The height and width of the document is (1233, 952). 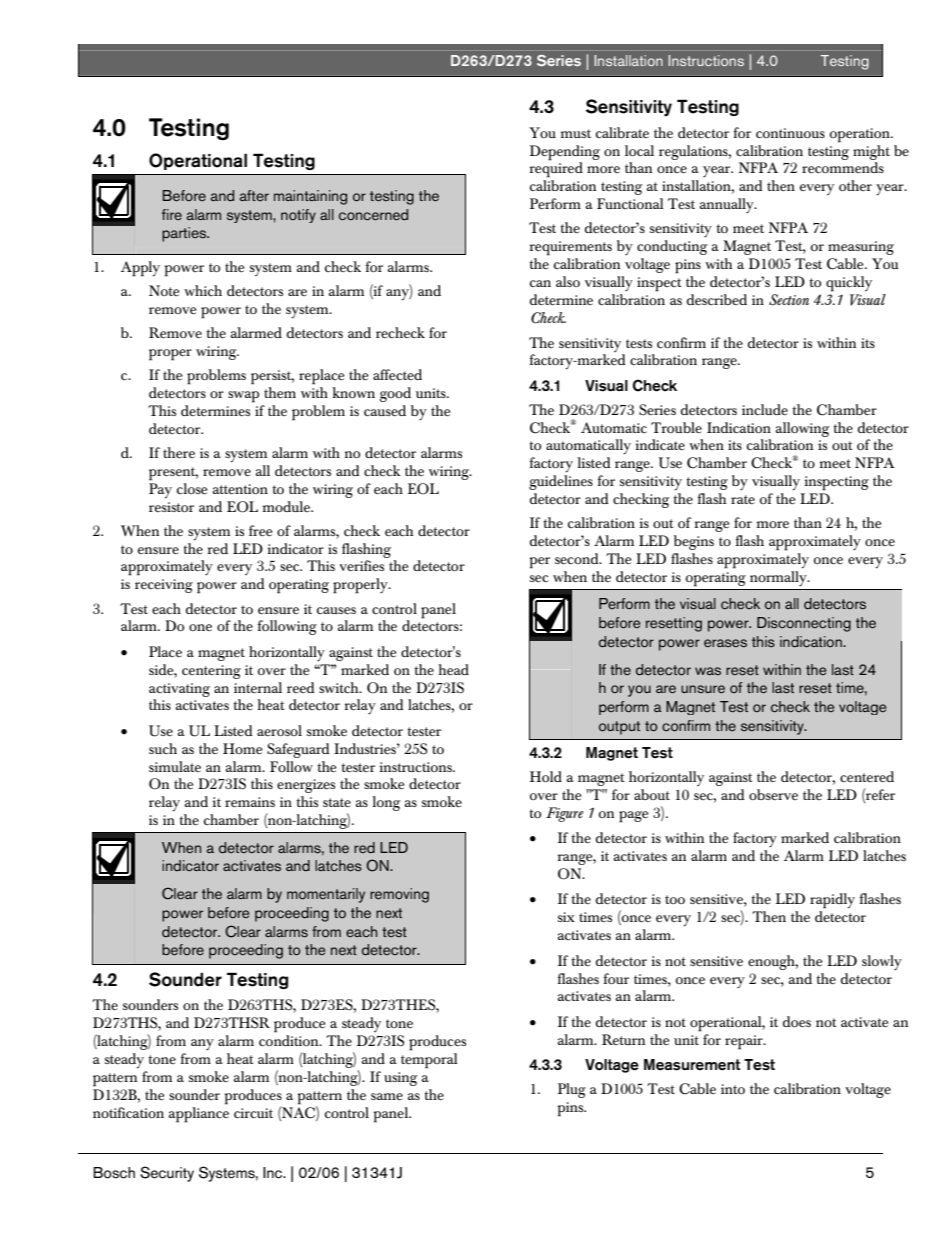 What do you see at coordinates (773, 794) in the document?
I see `observe` at bounding box center [773, 794].
